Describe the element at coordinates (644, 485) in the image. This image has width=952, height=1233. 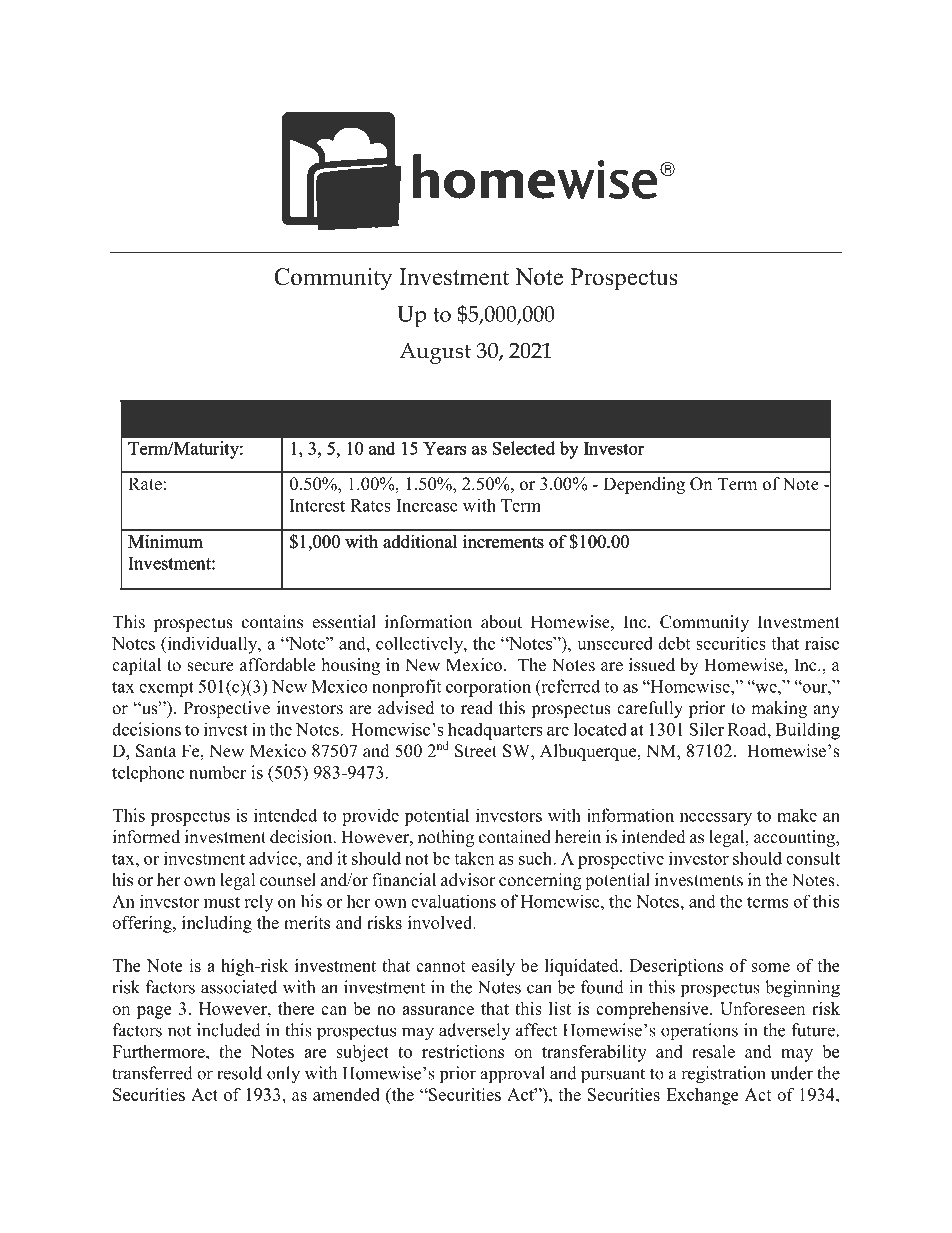
I see `Depending` at that location.
